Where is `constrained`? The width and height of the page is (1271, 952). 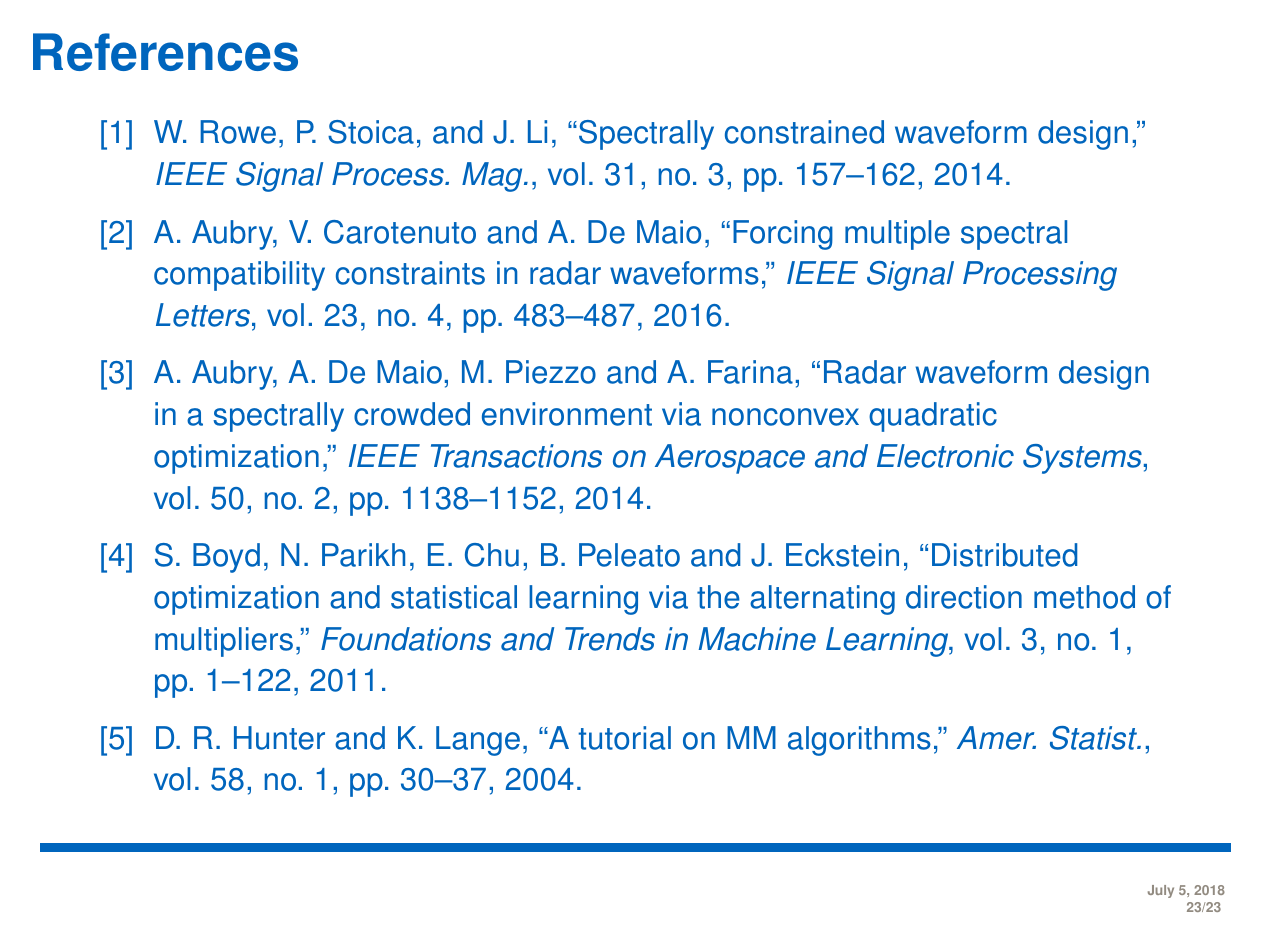
constrained is located at coordinates (804, 132).
